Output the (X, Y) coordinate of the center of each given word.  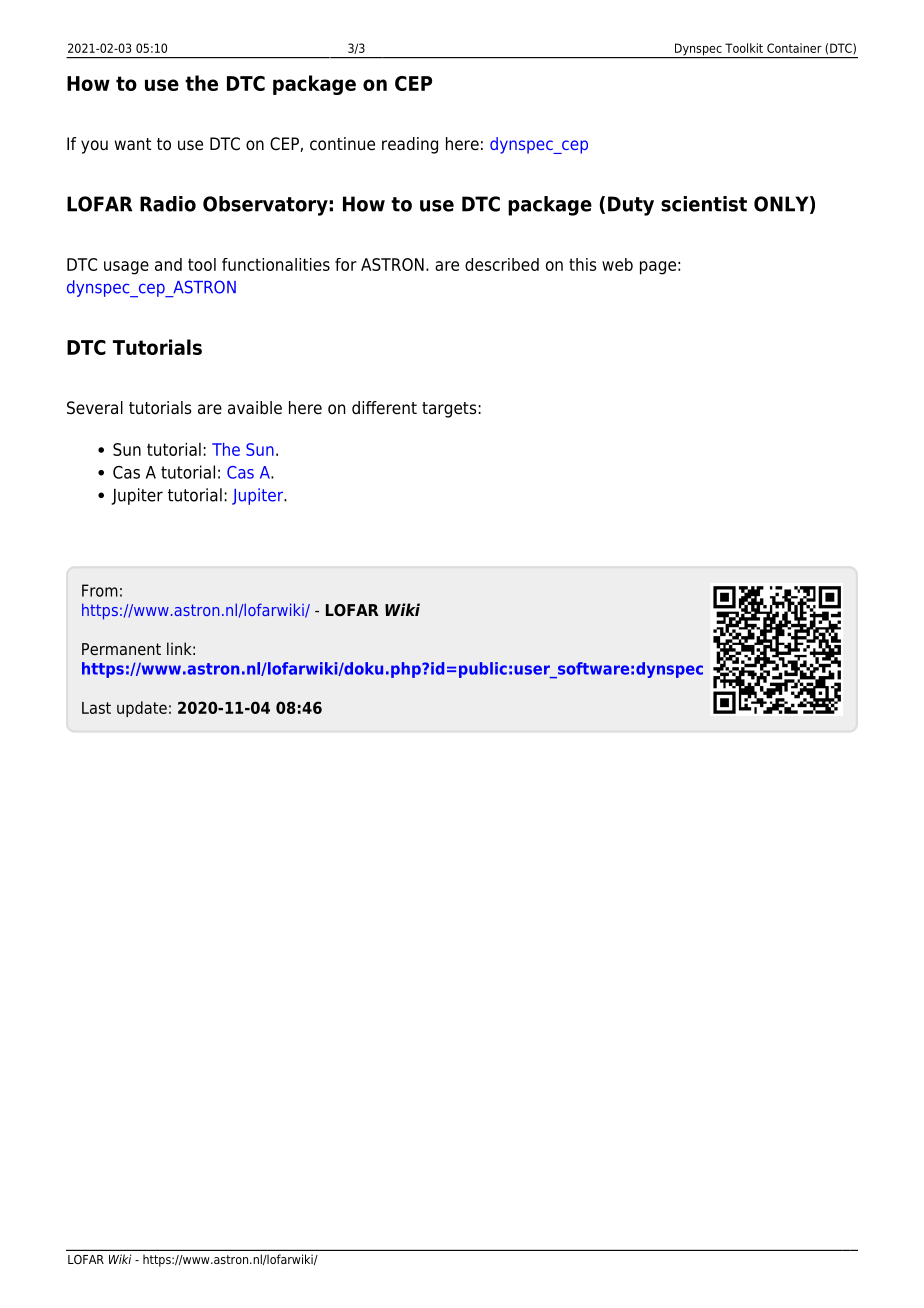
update (142, 709)
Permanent (121, 649)
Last (96, 708)
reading (410, 145)
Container (794, 48)
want (133, 144)
